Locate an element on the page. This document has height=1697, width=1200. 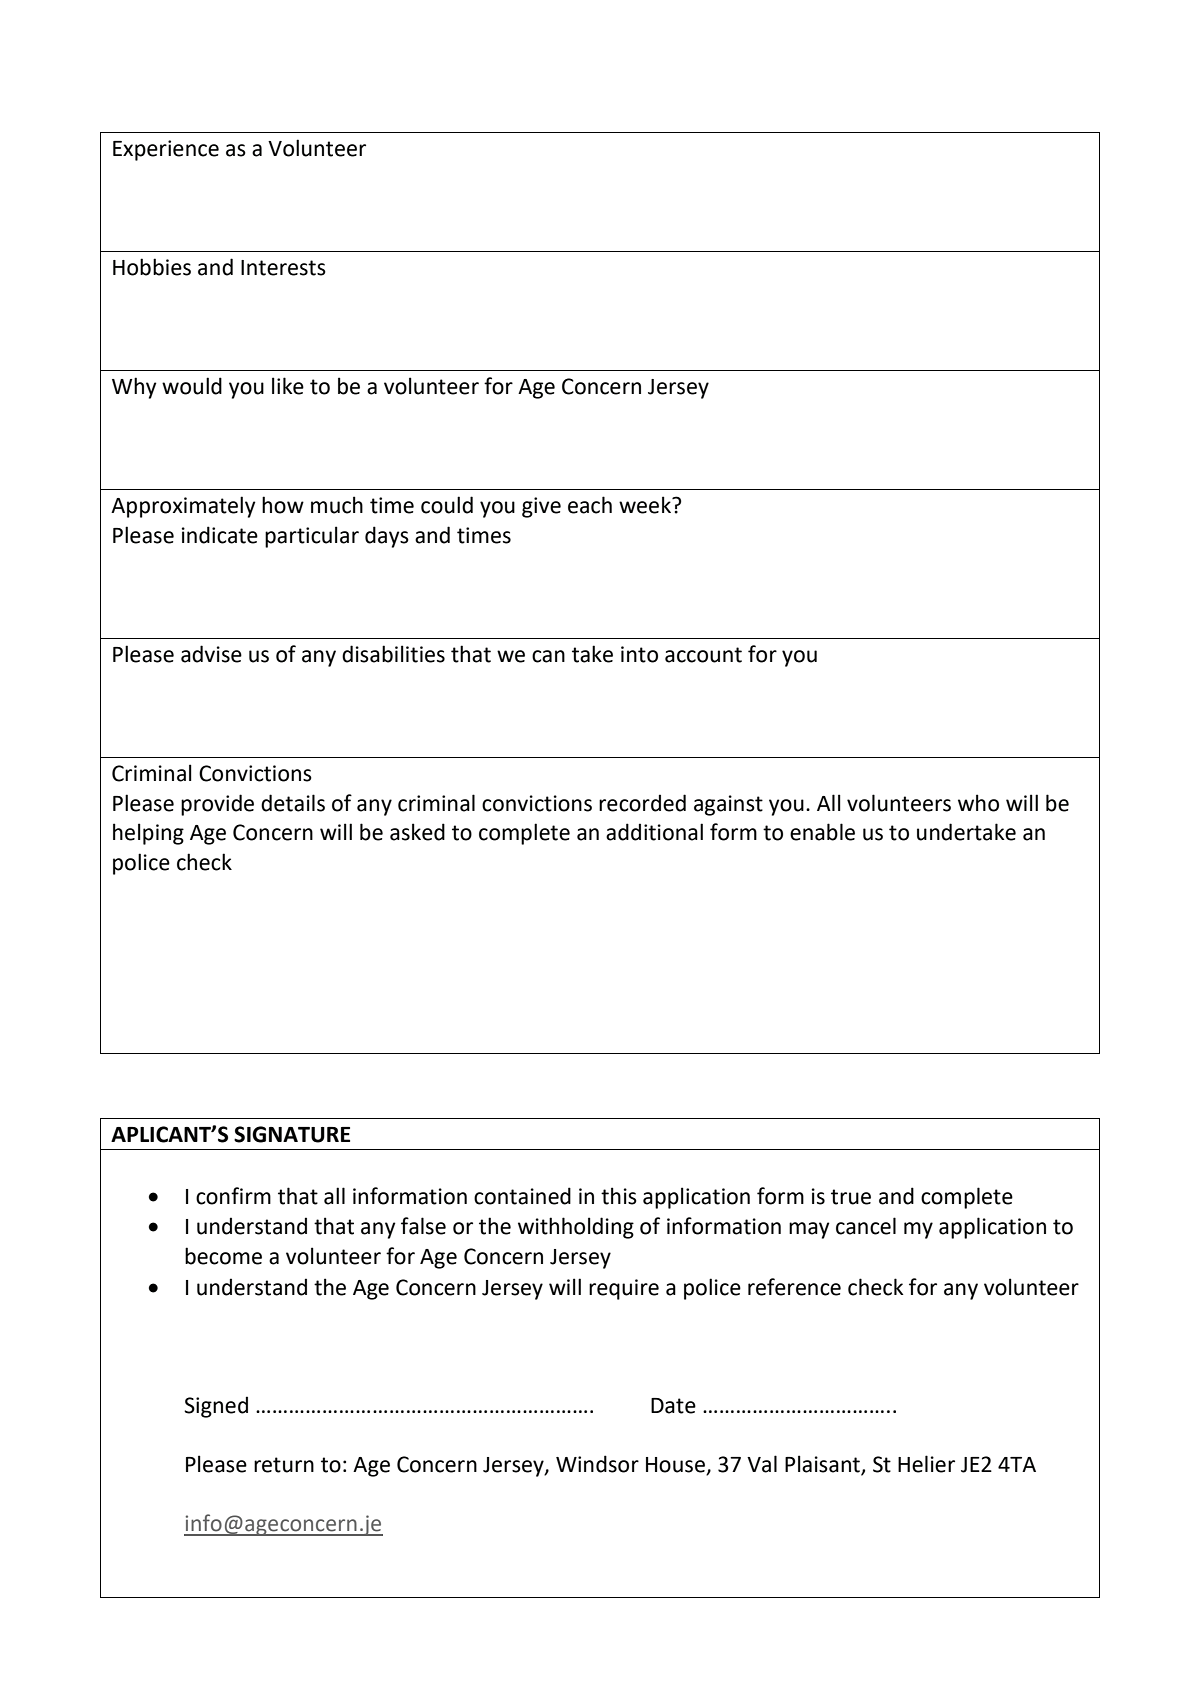
Experience is located at coordinates (166, 150).
